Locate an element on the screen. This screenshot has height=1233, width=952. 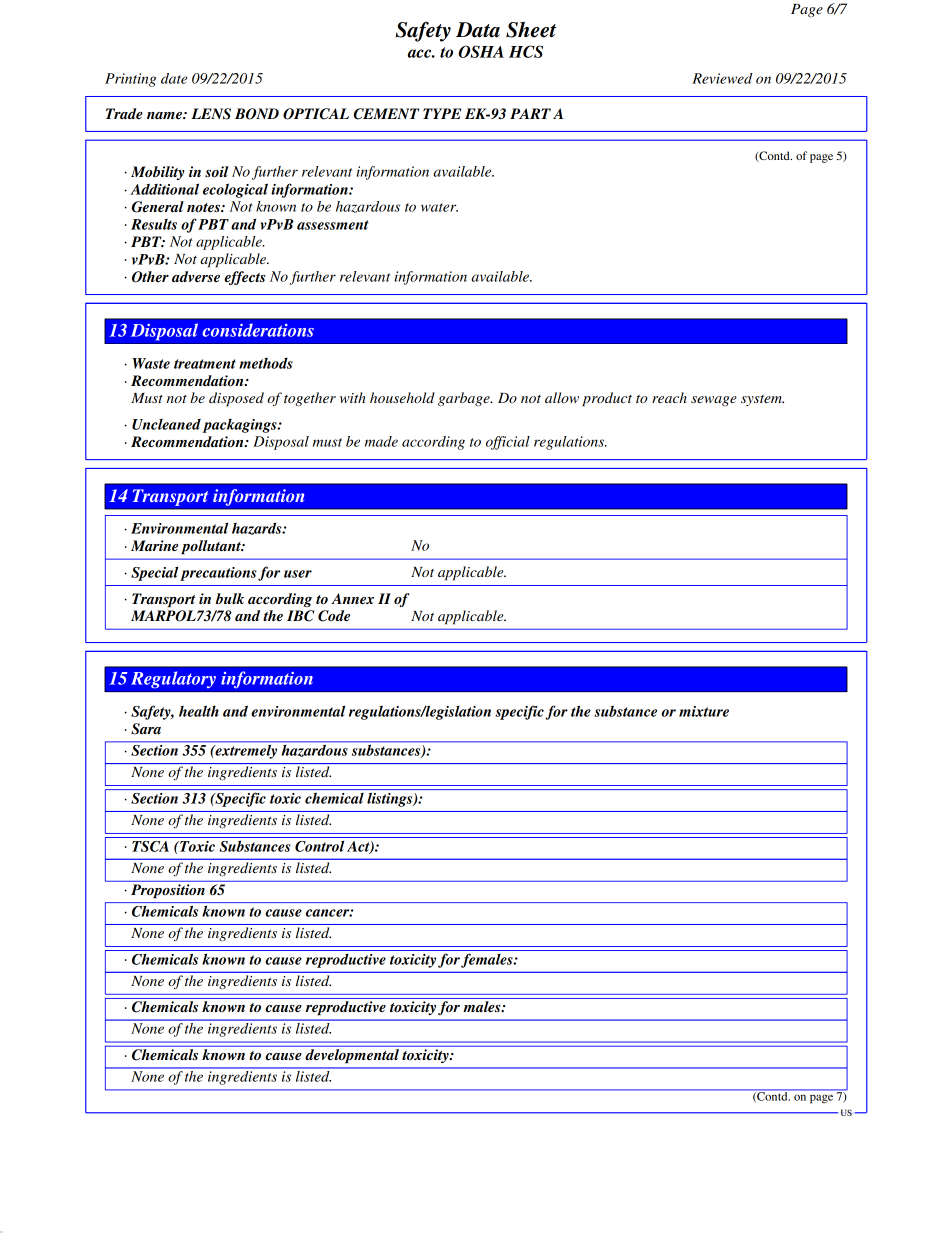
date is located at coordinates (174, 78).
